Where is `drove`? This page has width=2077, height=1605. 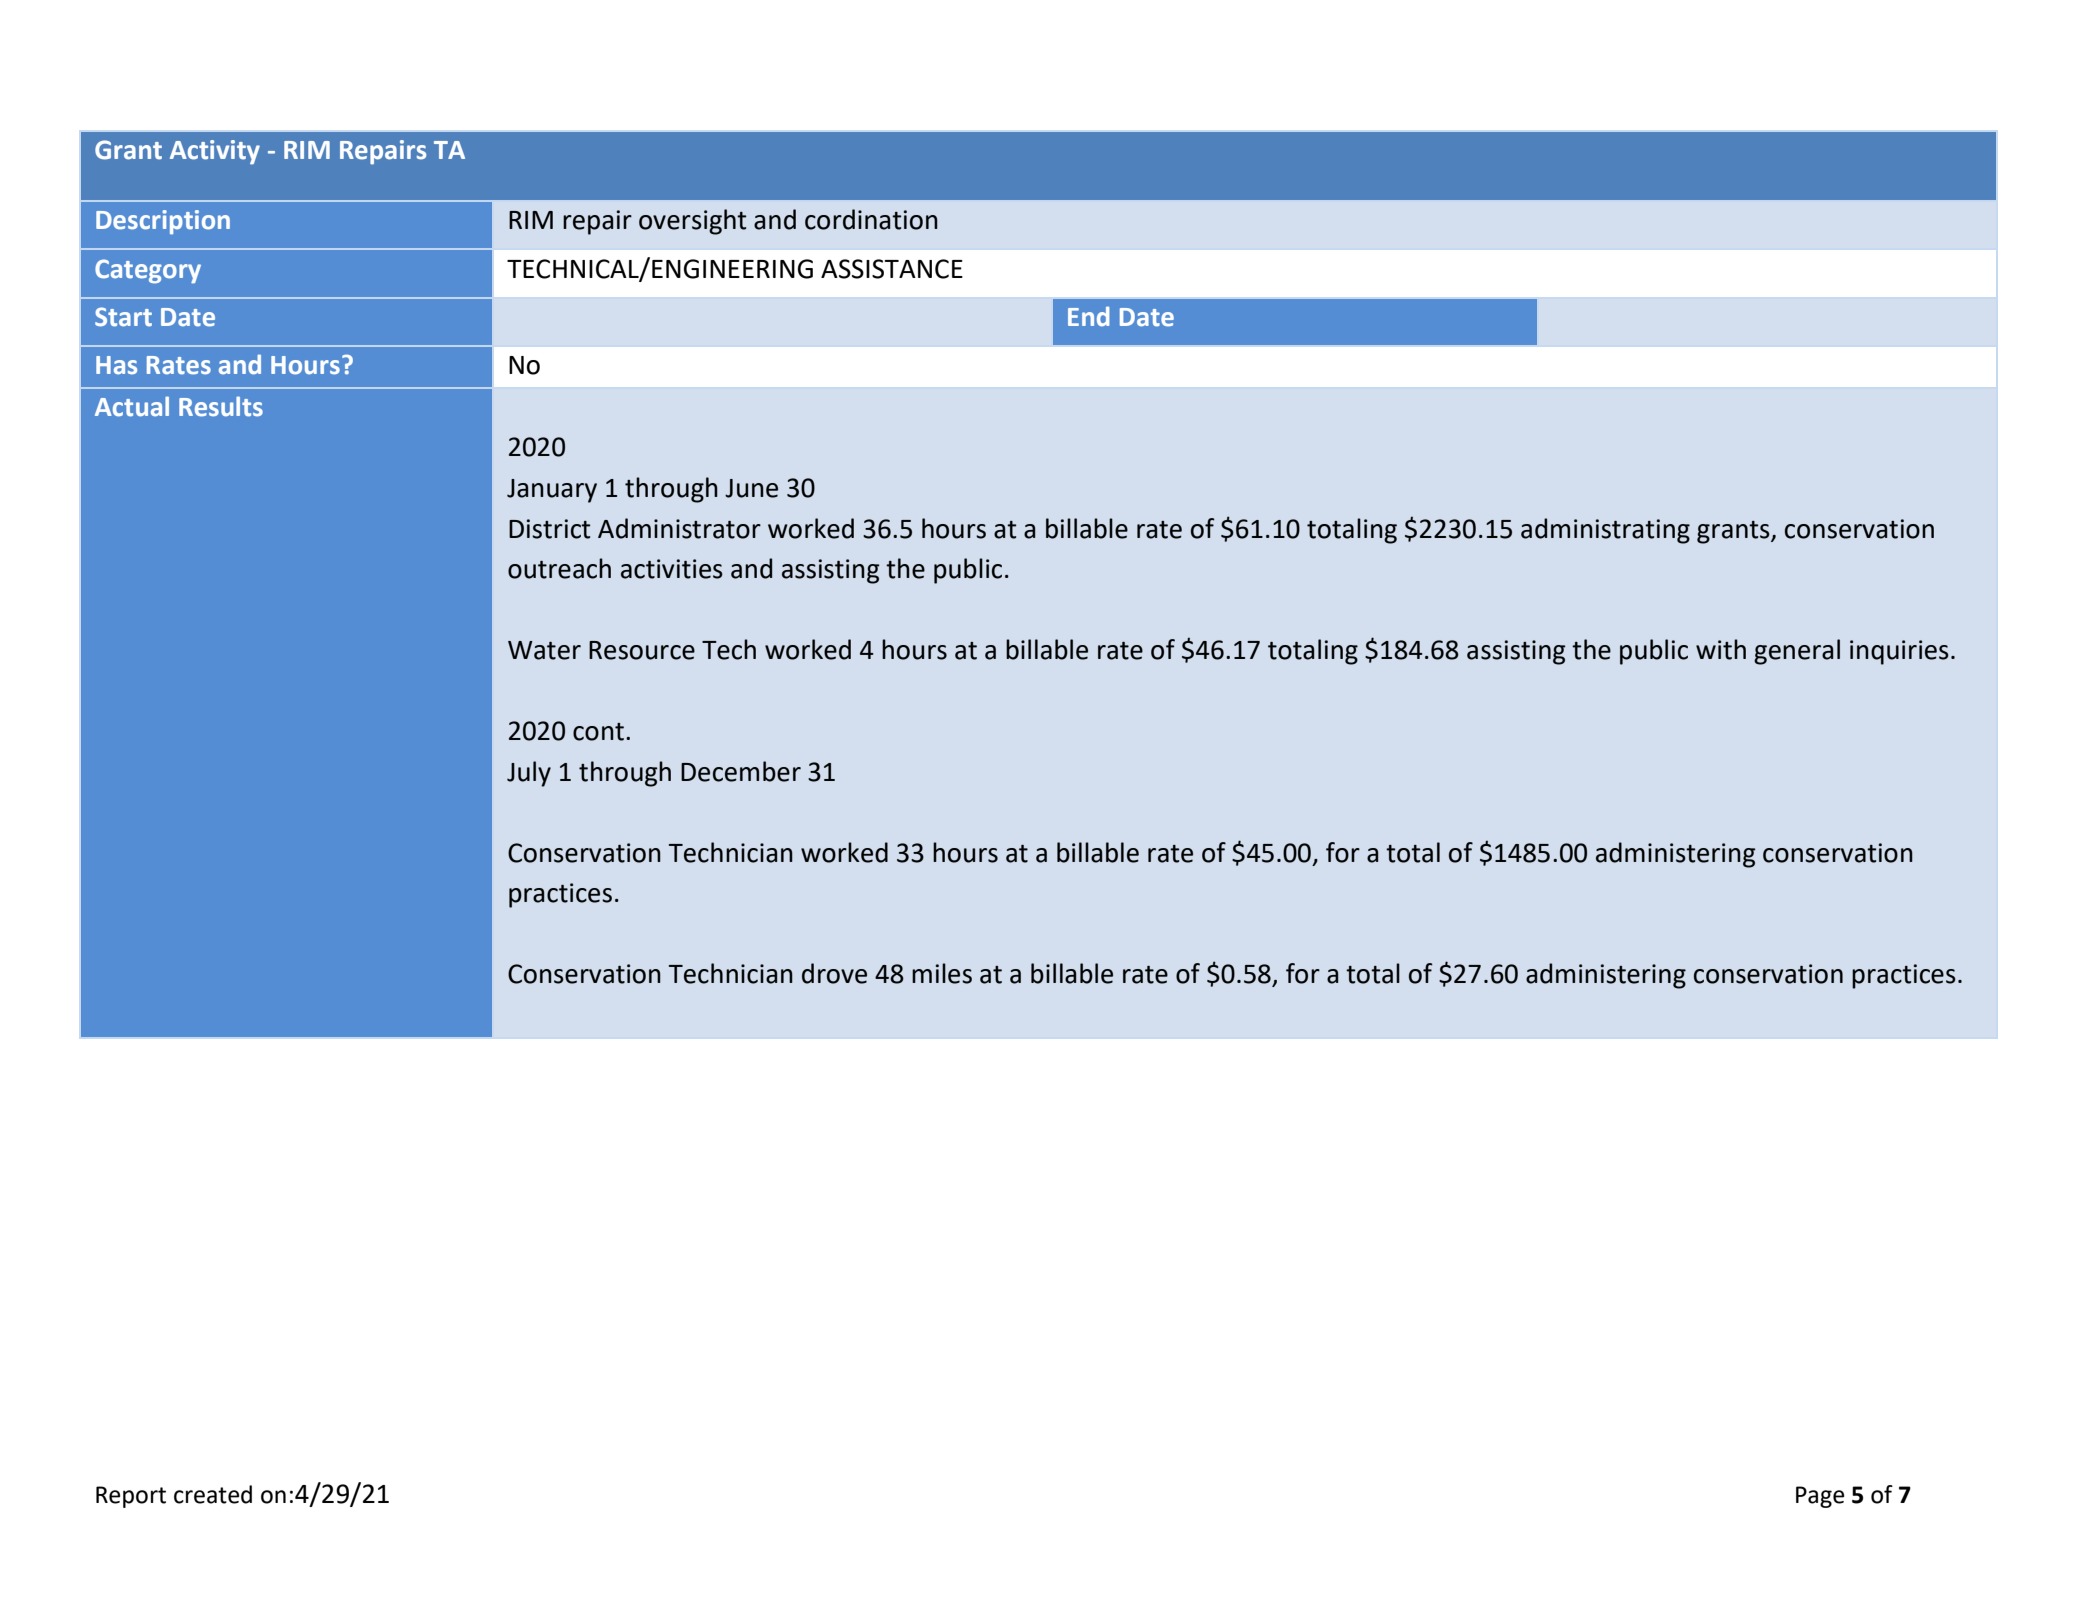
drove is located at coordinates (834, 973).
